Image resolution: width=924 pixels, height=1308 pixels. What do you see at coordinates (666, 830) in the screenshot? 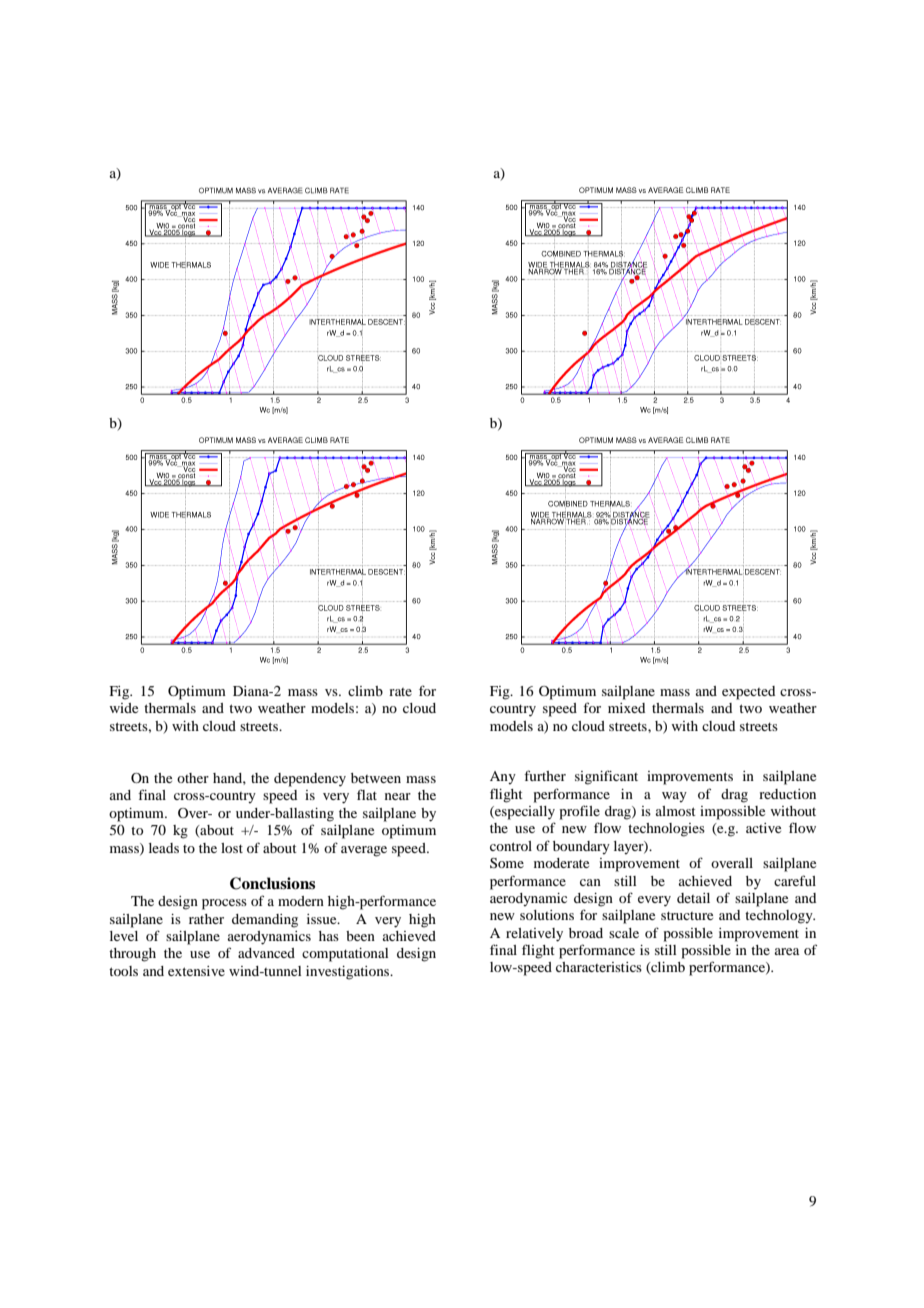
I see `technologies` at bounding box center [666, 830].
